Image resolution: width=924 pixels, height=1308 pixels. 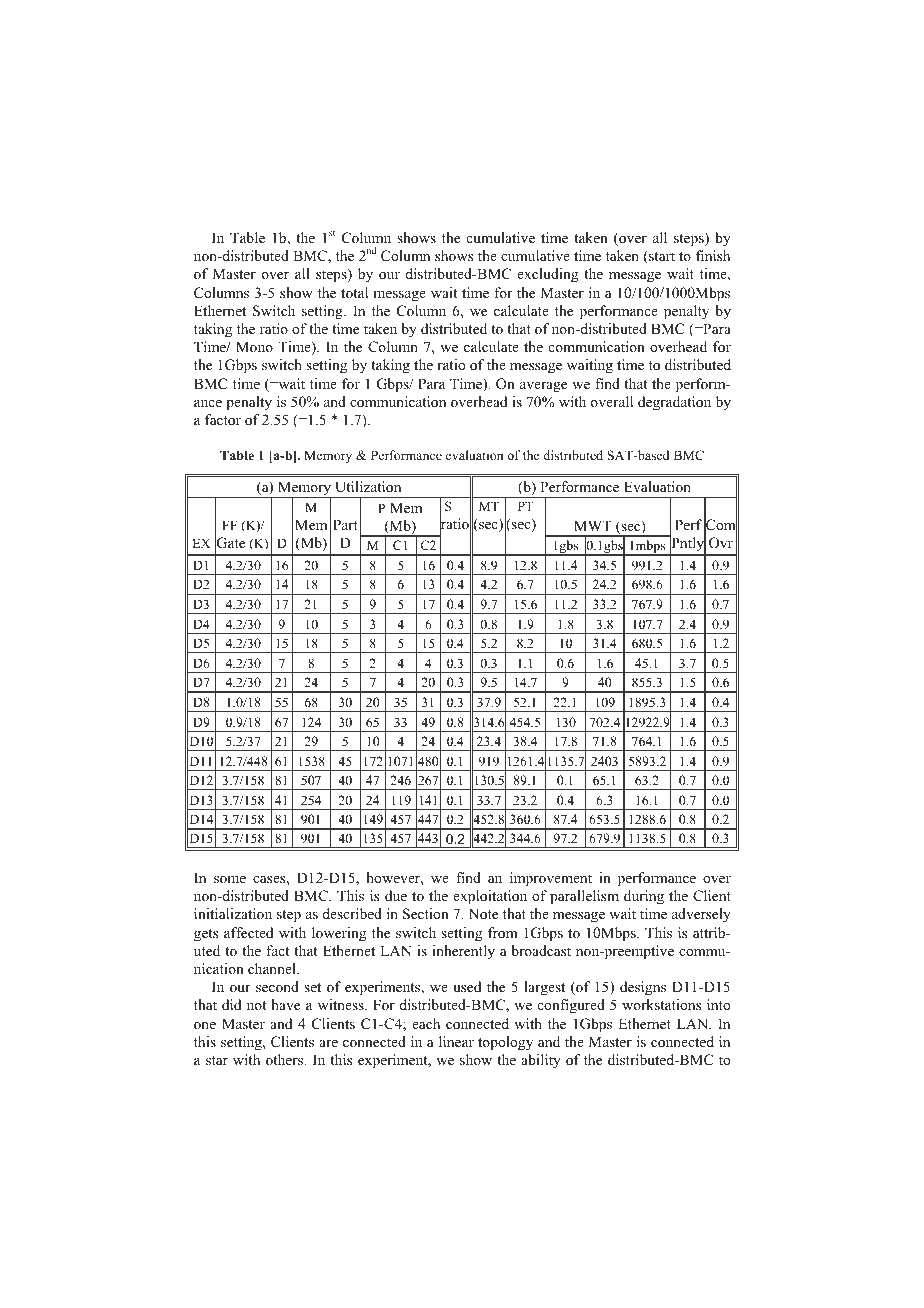 What do you see at coordinates (345, 524) in the document?
I see `Part` at bounding box center [345, 524].
